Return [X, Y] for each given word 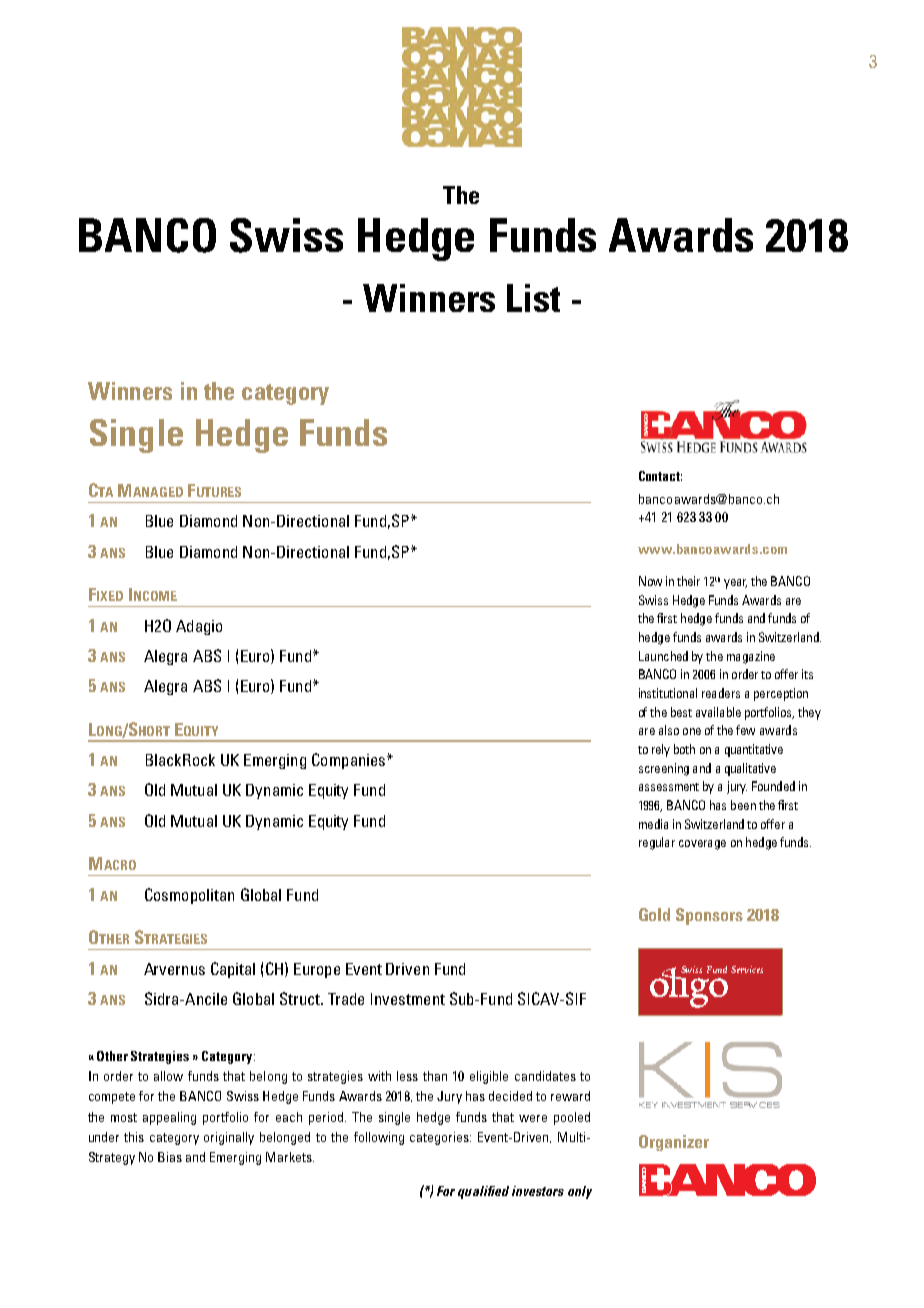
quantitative [754, 750]
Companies [350, 761]
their [688, 581]
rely [661, 750]
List [533, 298]
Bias [170, 1157]
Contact [660, 476]
